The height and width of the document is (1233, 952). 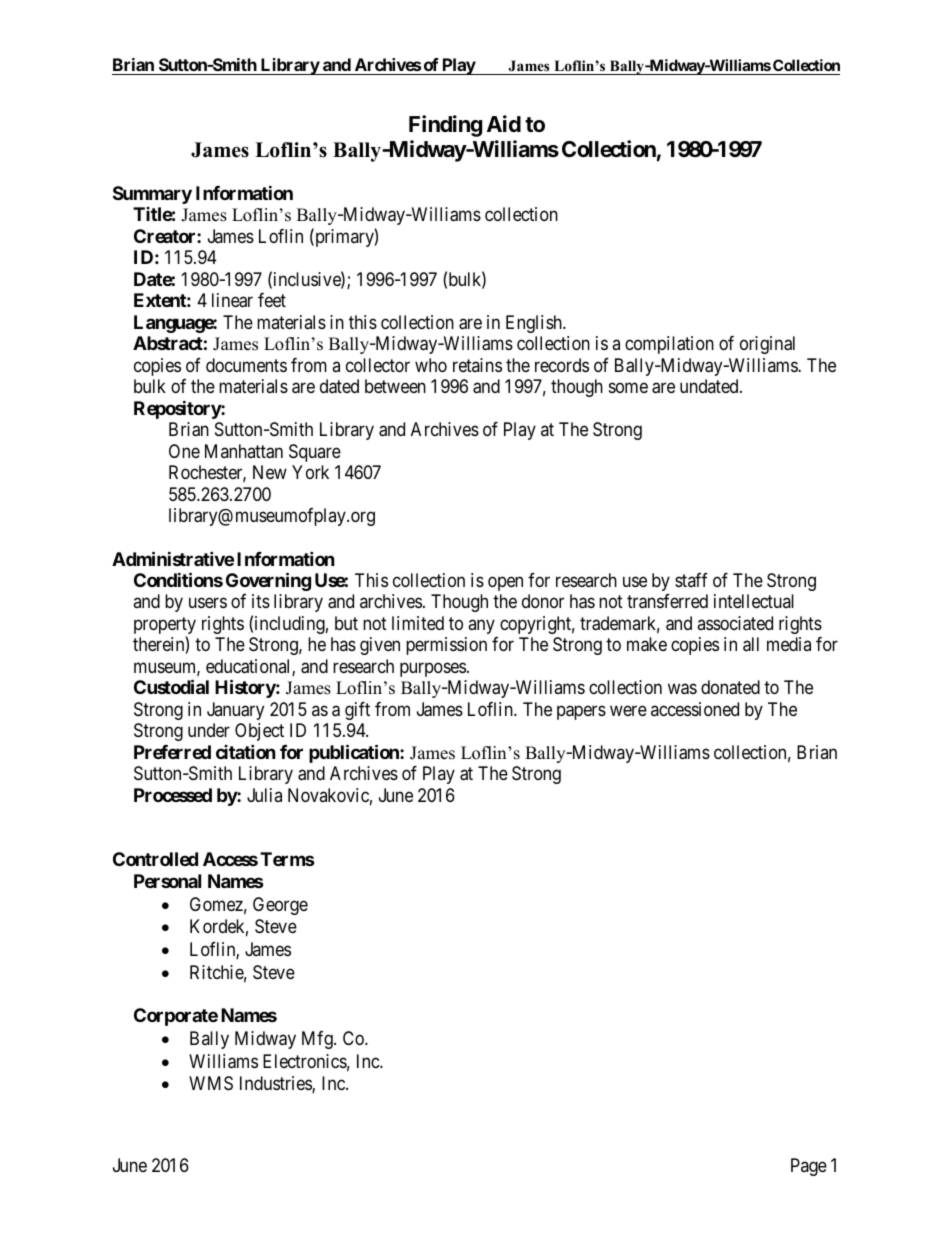 I want to click on Aid, so click(x=504, y=123).
